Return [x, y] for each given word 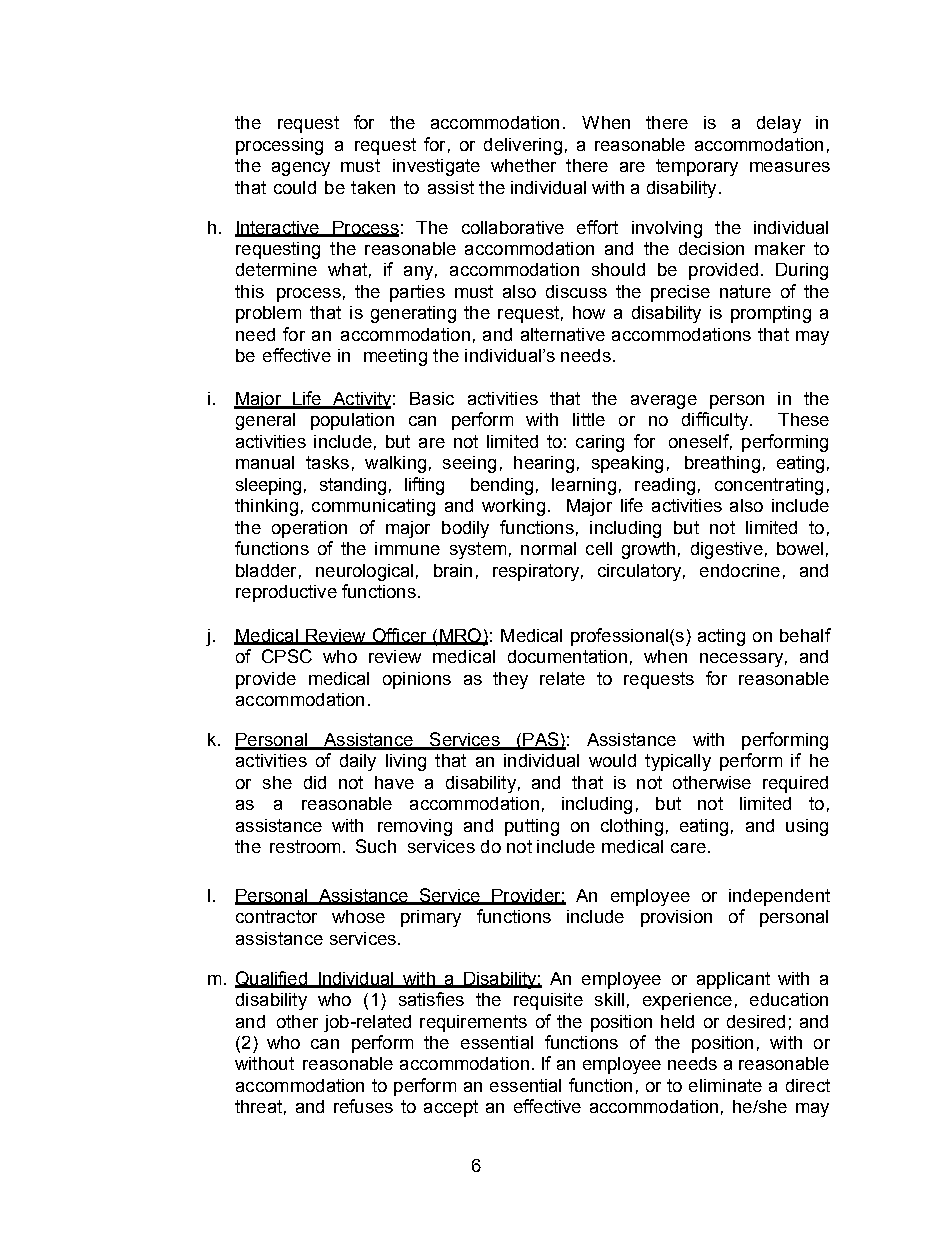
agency [301, 169]
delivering [523, 146]
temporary [697, 167]
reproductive [286, 593]
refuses [363, 1106]
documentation [567, 656]
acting [721, 637]
